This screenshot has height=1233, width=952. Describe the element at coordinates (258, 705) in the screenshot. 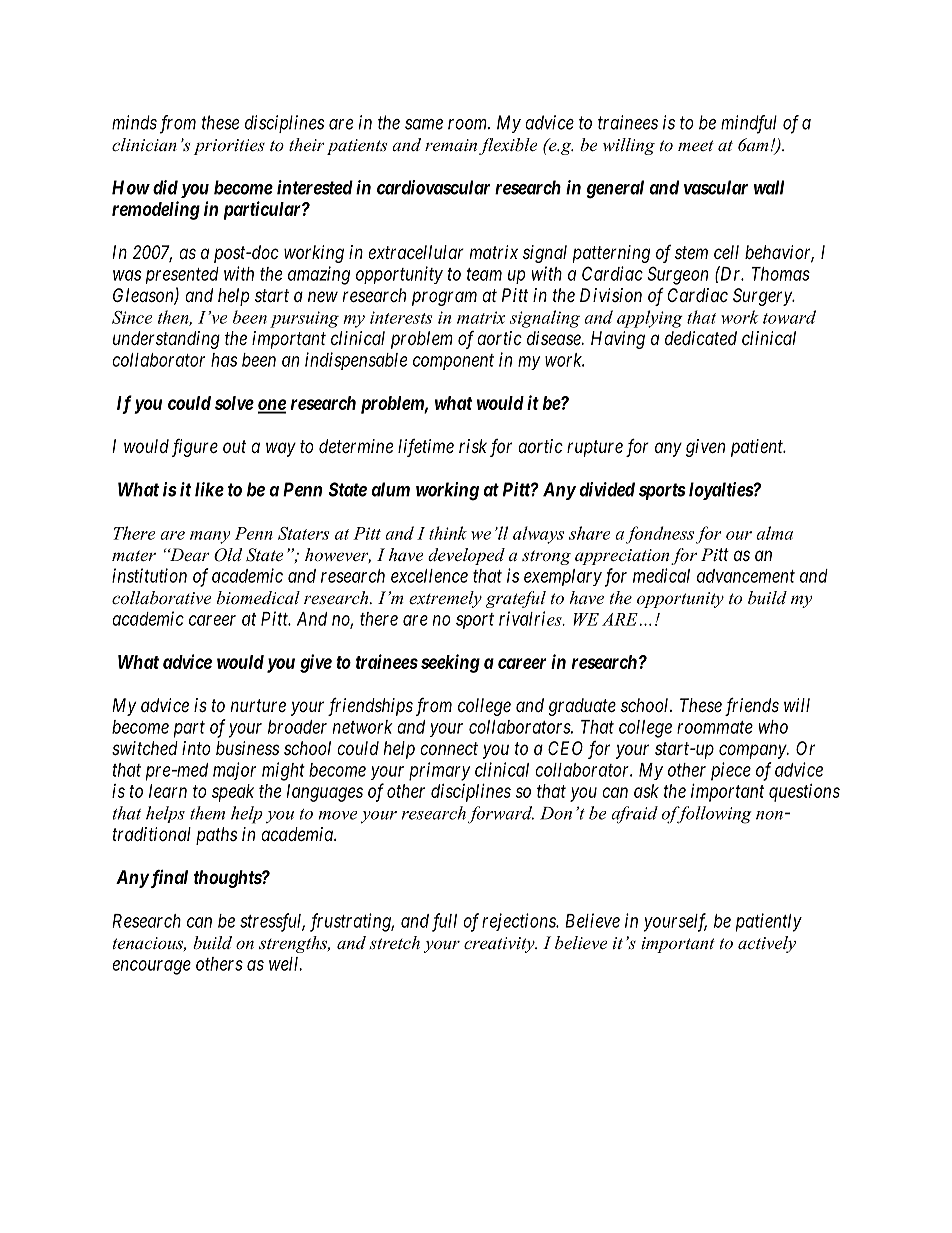

I see `nurture` at that location.
